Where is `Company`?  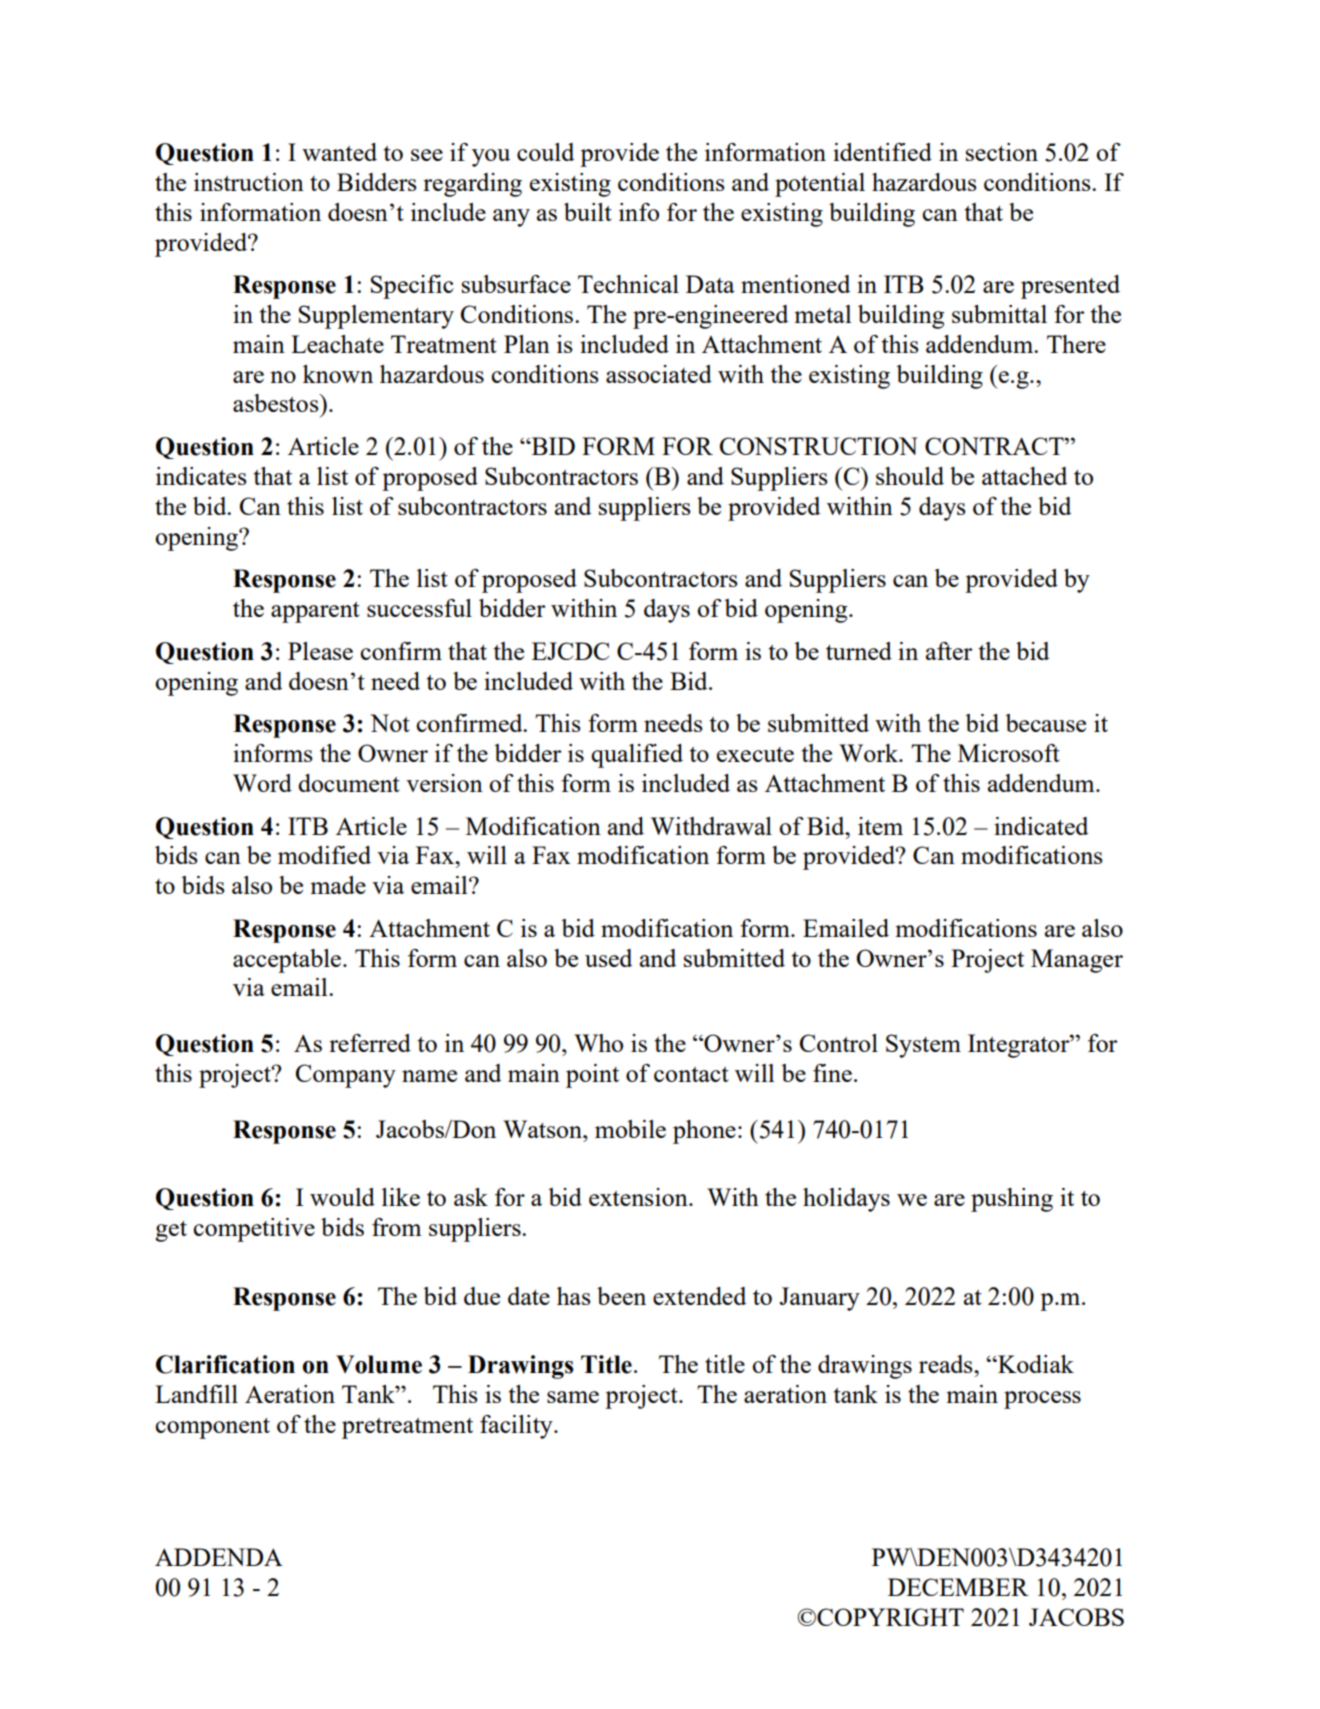
Company is located at coordinates (346, 1076).
